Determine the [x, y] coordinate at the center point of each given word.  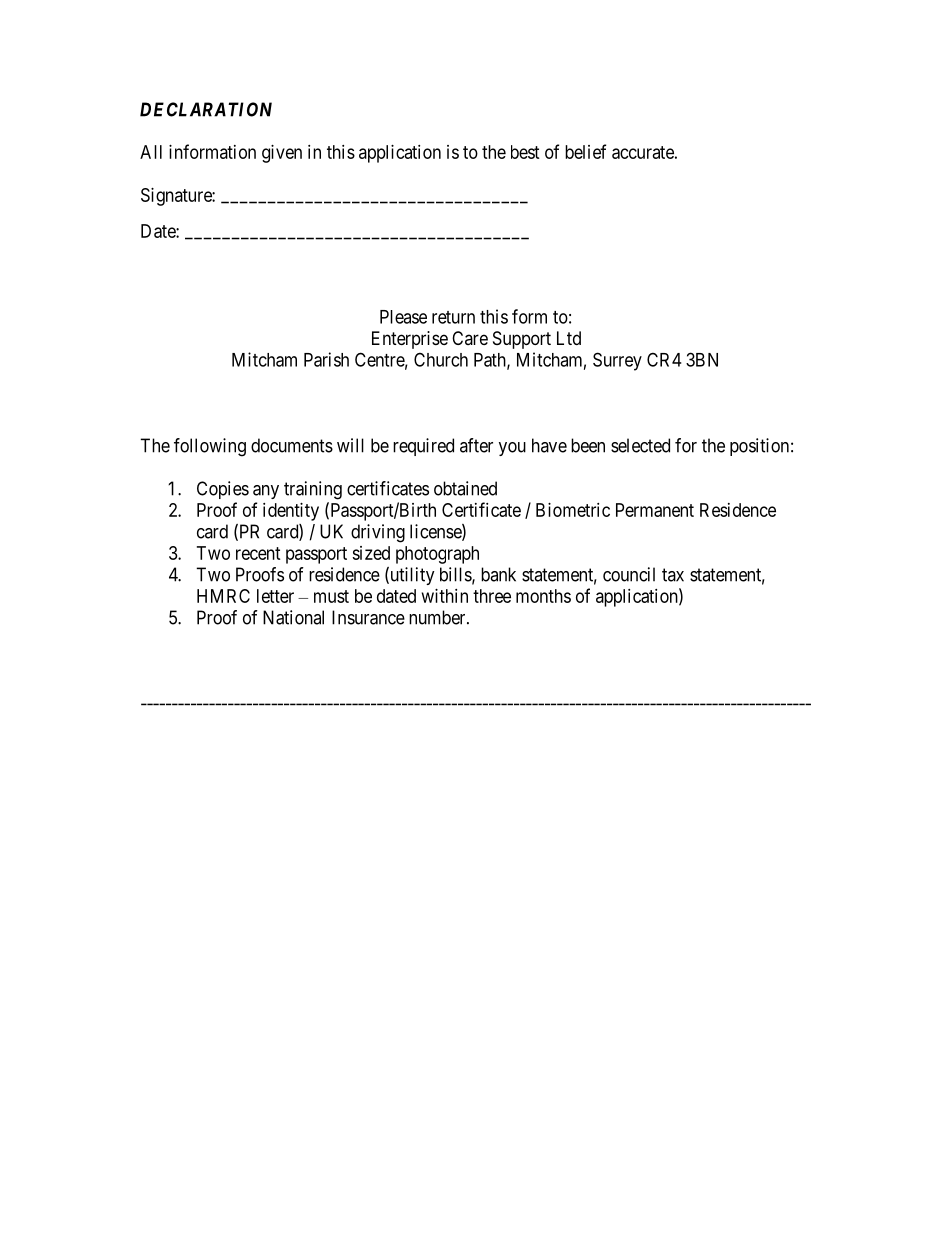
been [588, 445]
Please [403, 317]
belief [585, 151]
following [210, 447]
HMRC [223, 596]
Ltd [569, 338]
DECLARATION [206, 109]
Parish [326, 359]
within [445, 596]
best [525, 152]
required [423, 447]
